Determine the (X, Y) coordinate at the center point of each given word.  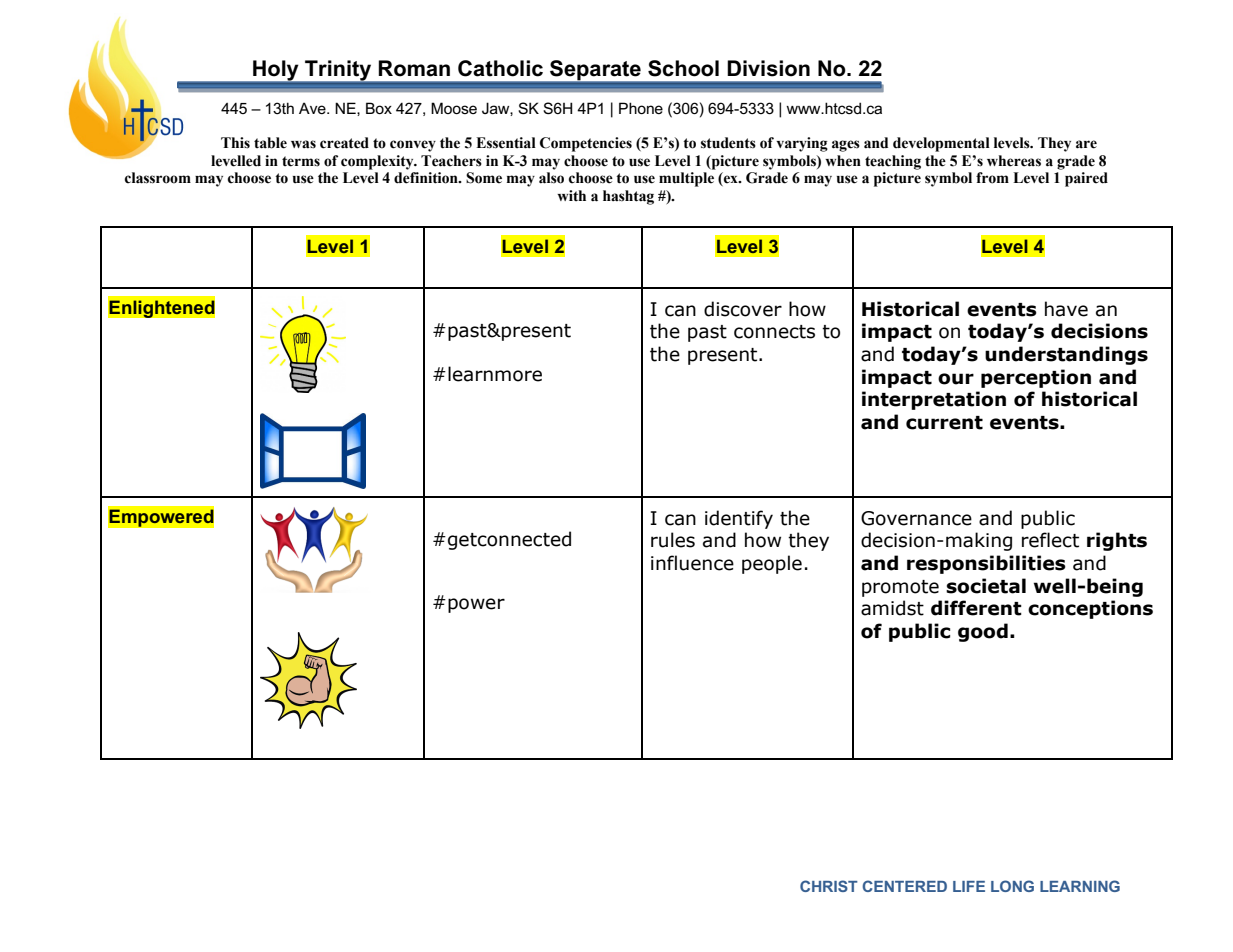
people (772, 564)
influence (692, 563)
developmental (941, 144)
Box (379, 108)
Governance (916, 518)
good (983, 632)
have (1066, 309)
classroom (158, 178)
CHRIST (829, 886)
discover (743, 309)
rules (673, 540)
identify (739, 519)
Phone (641, 108)
